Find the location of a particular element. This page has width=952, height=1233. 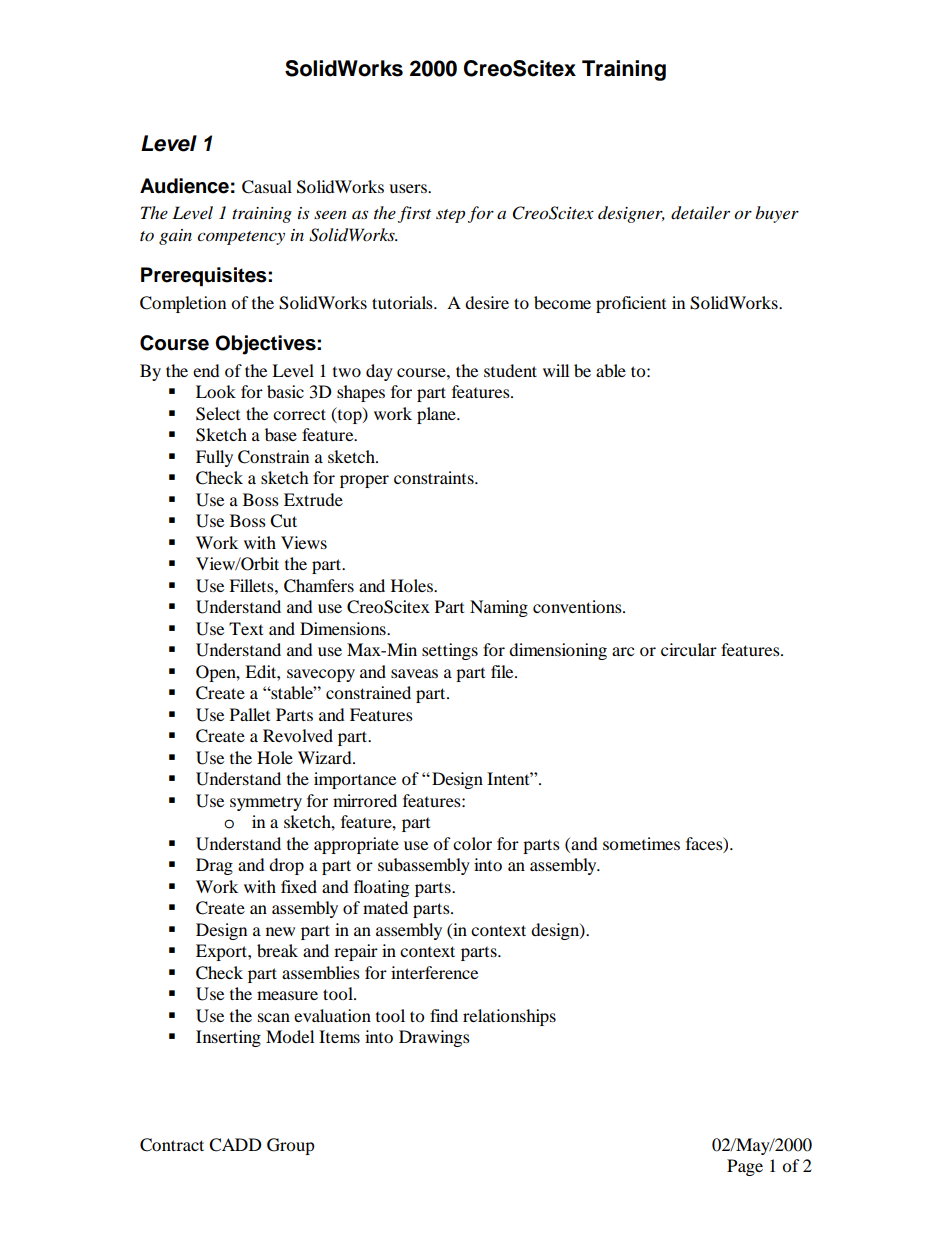

circular is located at coordinates (689, 649).
